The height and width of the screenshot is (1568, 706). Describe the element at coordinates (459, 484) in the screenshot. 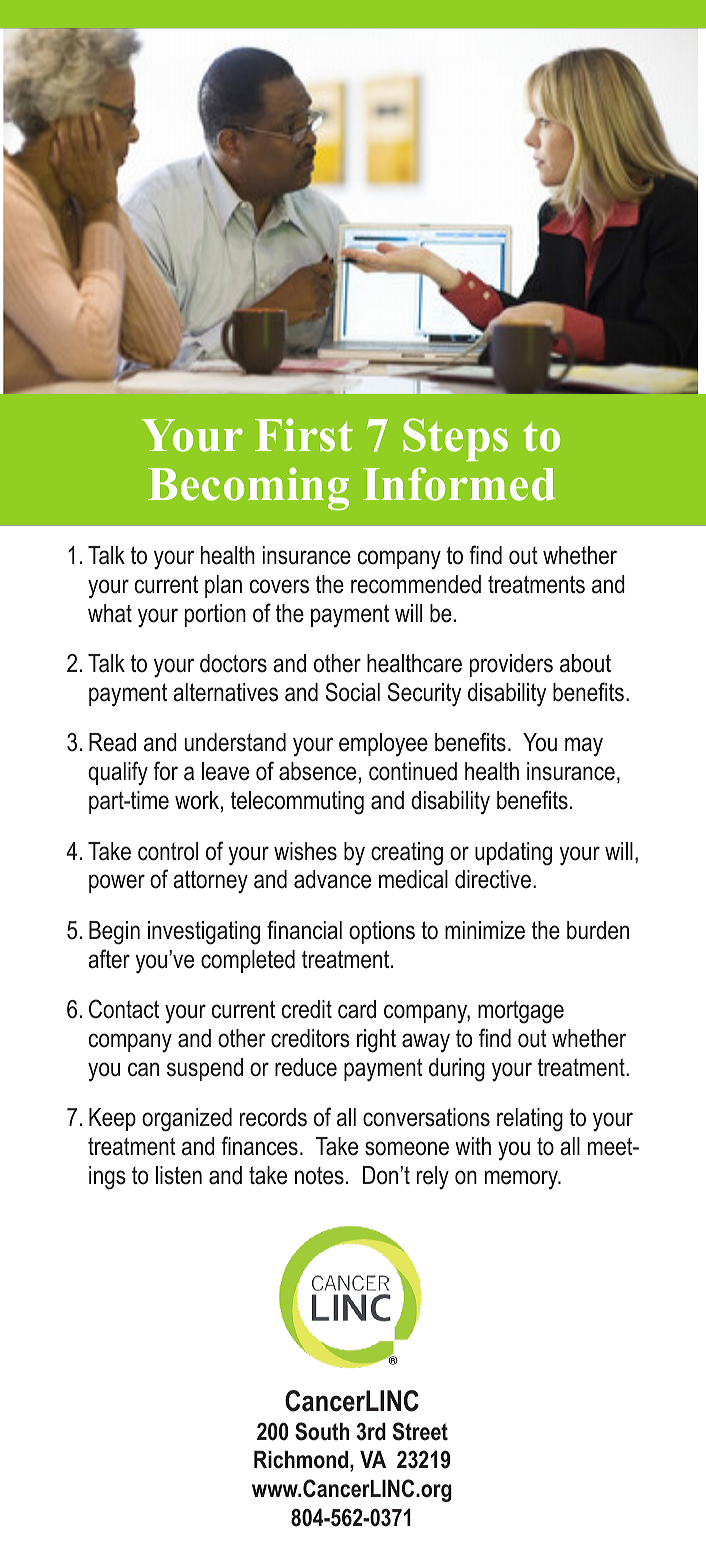

I see `Informed` at that location.
